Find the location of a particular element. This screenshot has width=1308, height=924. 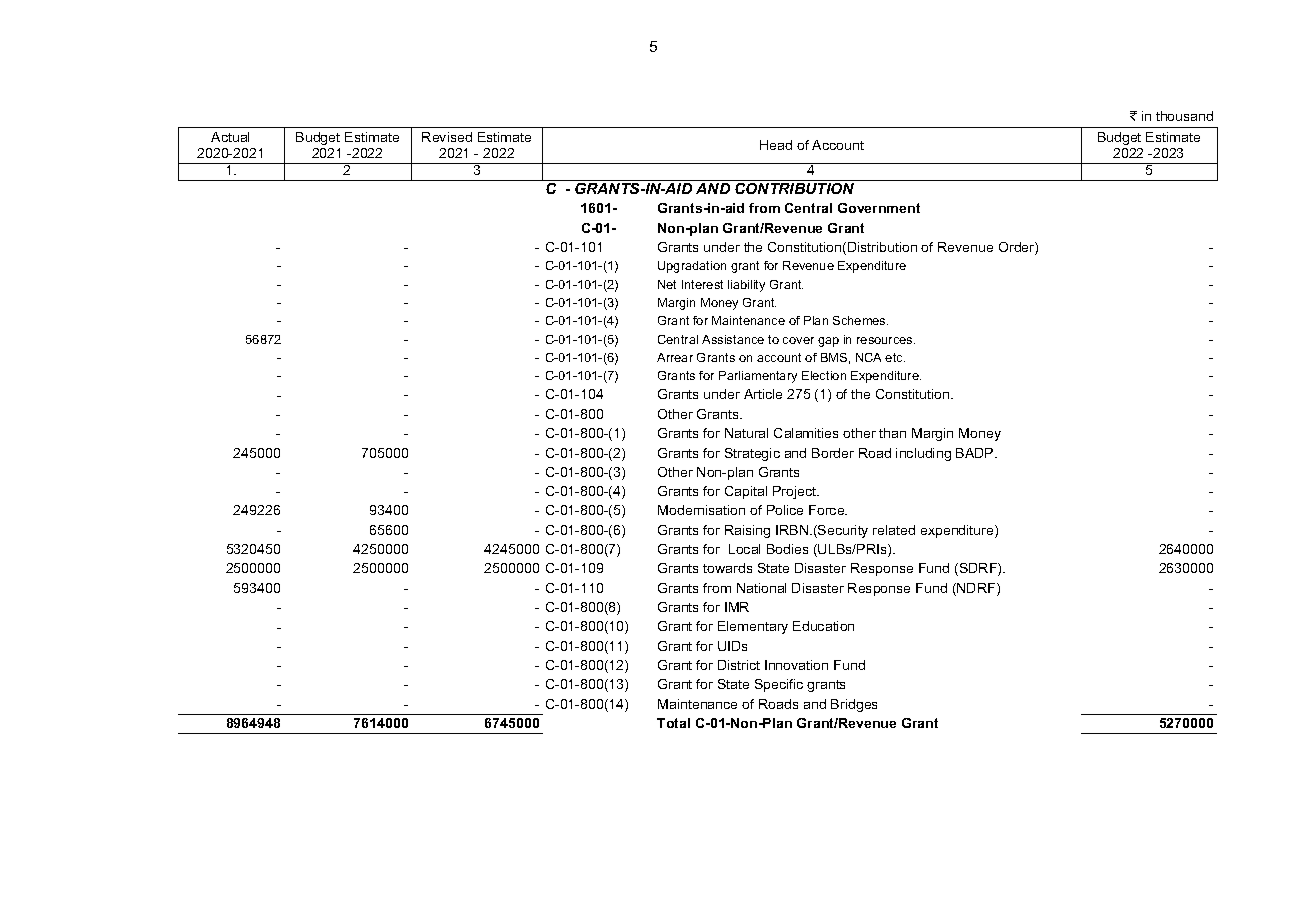

Arrear is located at coordinates (675, 357).
